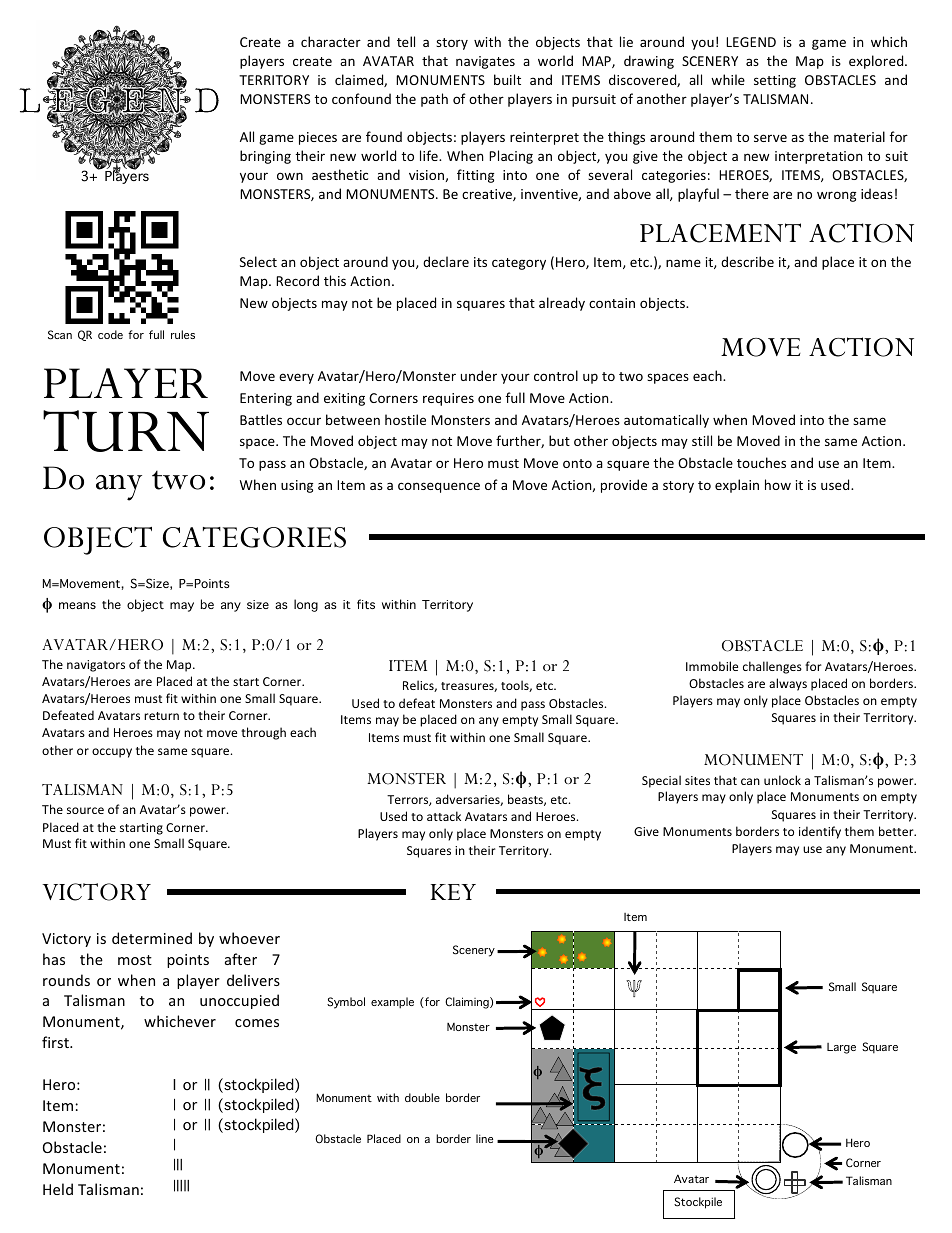  Describe the element at coordinates (77, 605) in the screenshot. I see `means` at that location.
